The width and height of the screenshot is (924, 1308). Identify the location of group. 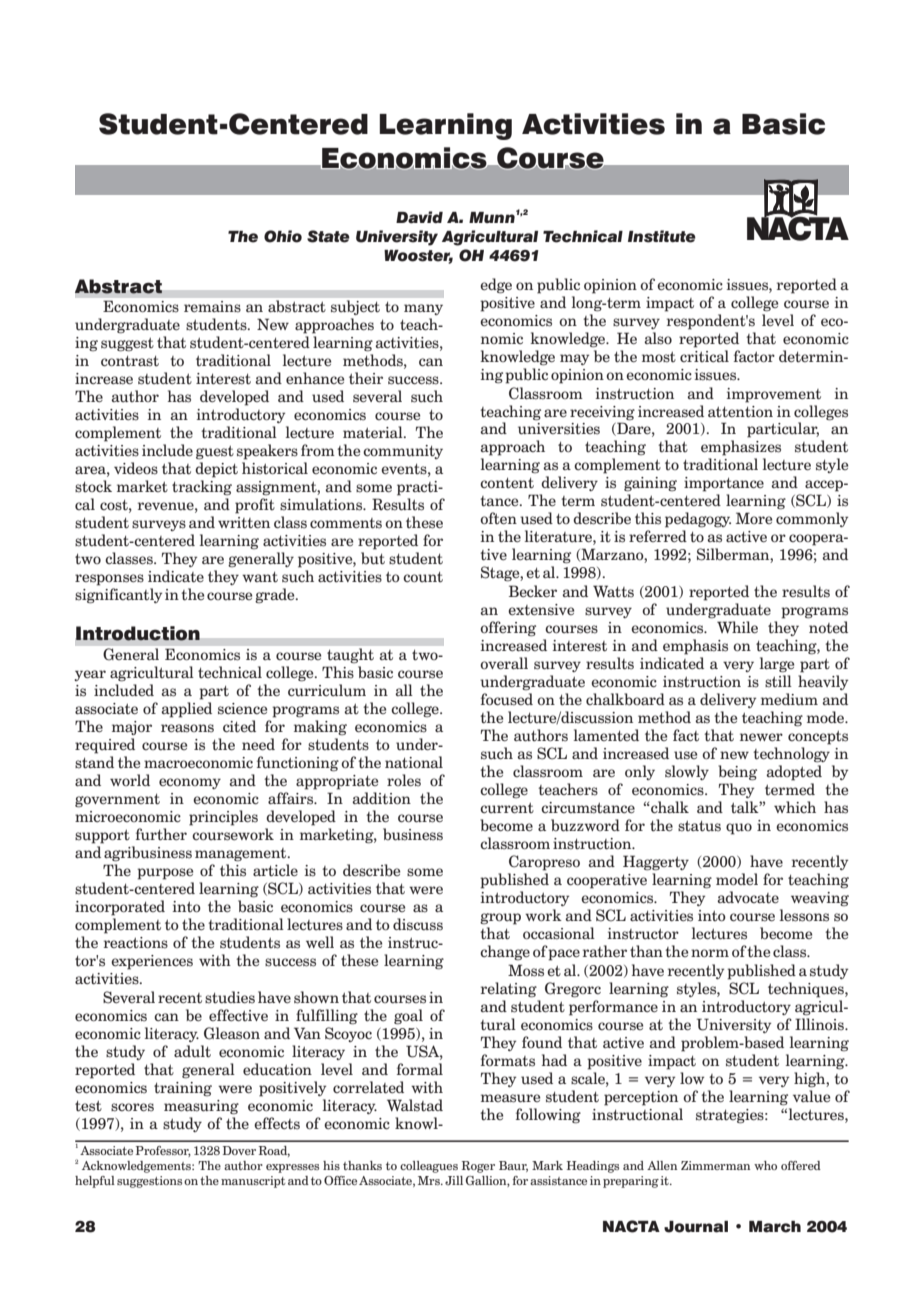
(500, 919).
